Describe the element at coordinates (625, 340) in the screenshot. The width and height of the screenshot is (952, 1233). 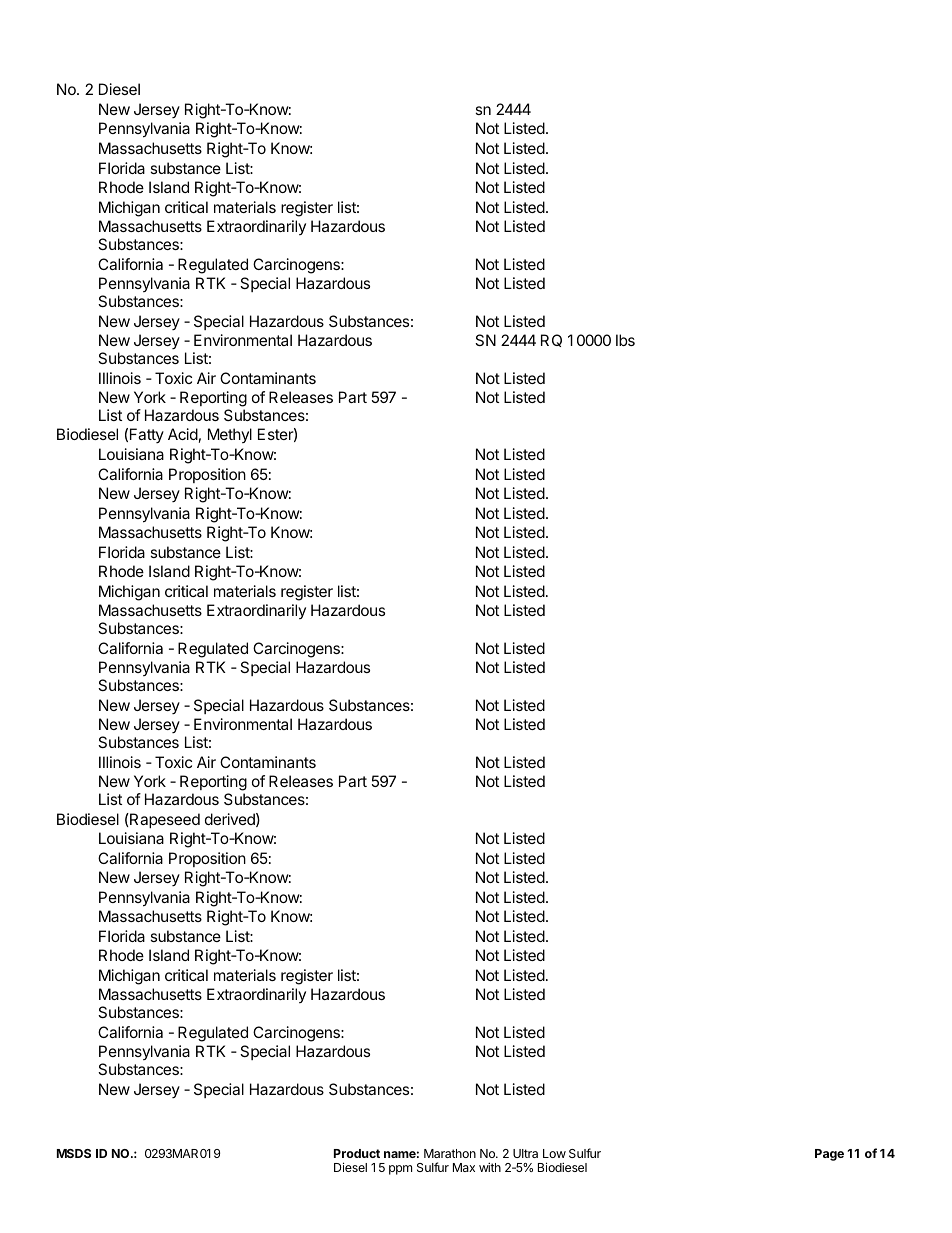
I see `lbs` at that location.
